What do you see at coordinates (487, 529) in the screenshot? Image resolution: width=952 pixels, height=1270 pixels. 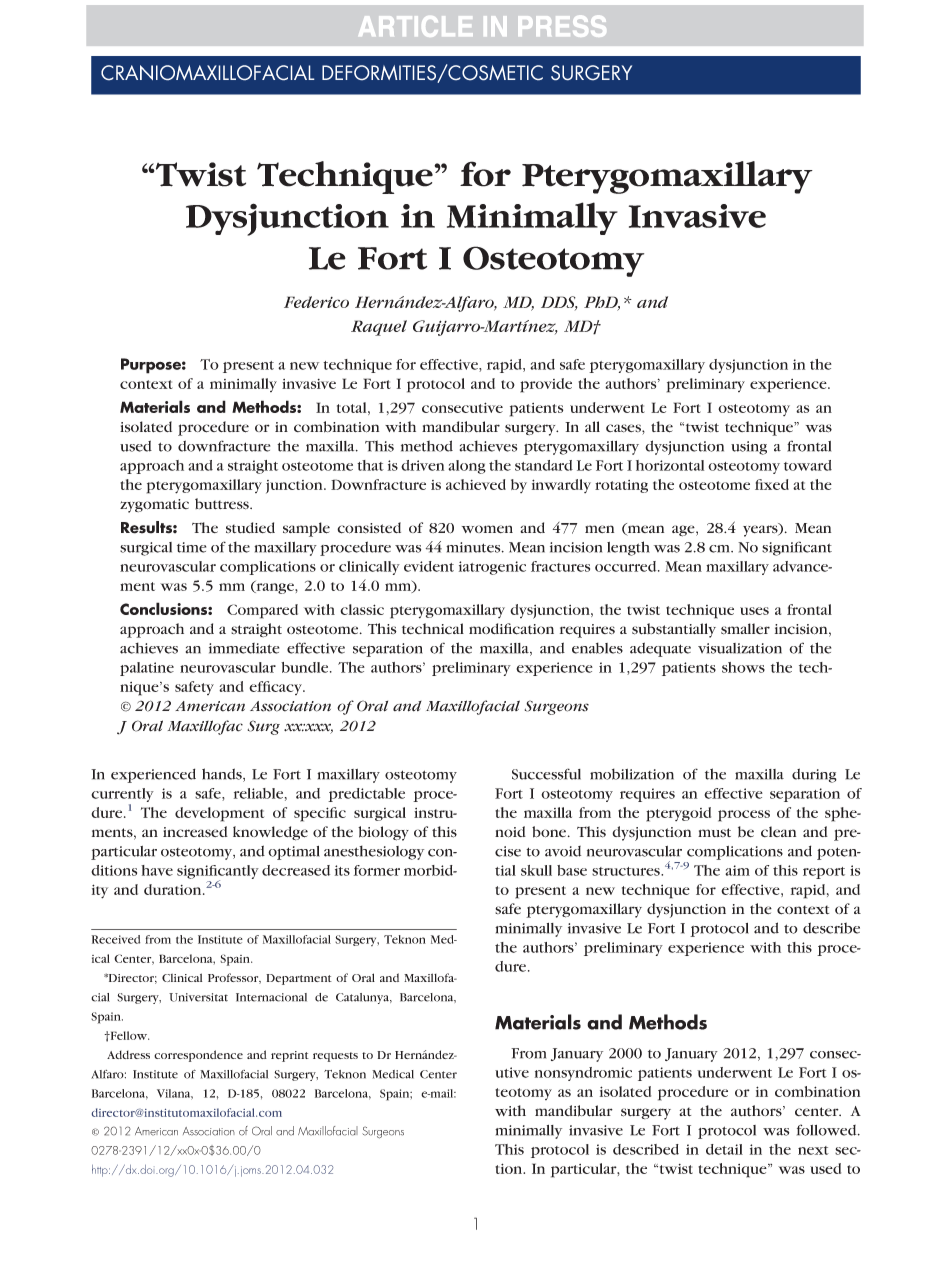 I see `women` at bounding box center [487, 529].
